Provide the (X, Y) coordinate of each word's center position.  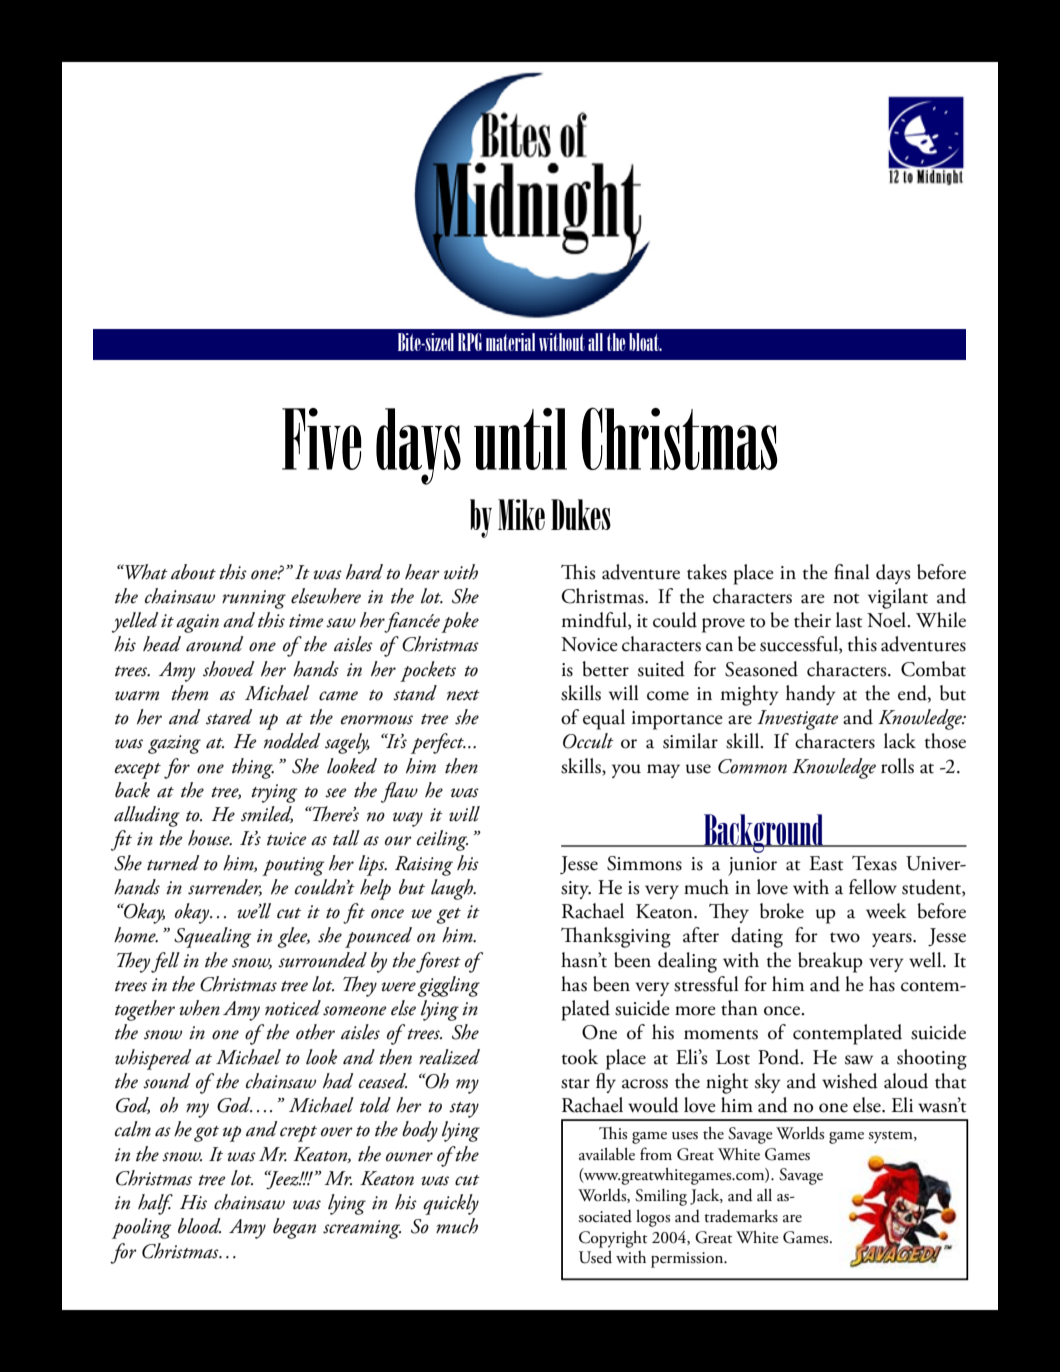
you (626, 771)
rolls (897, 766)
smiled (267, 814)
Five (321, 439)
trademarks (741, 1216)
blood (199, 1226)
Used (595, 1257)
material (510, 342)
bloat (645, 342)
